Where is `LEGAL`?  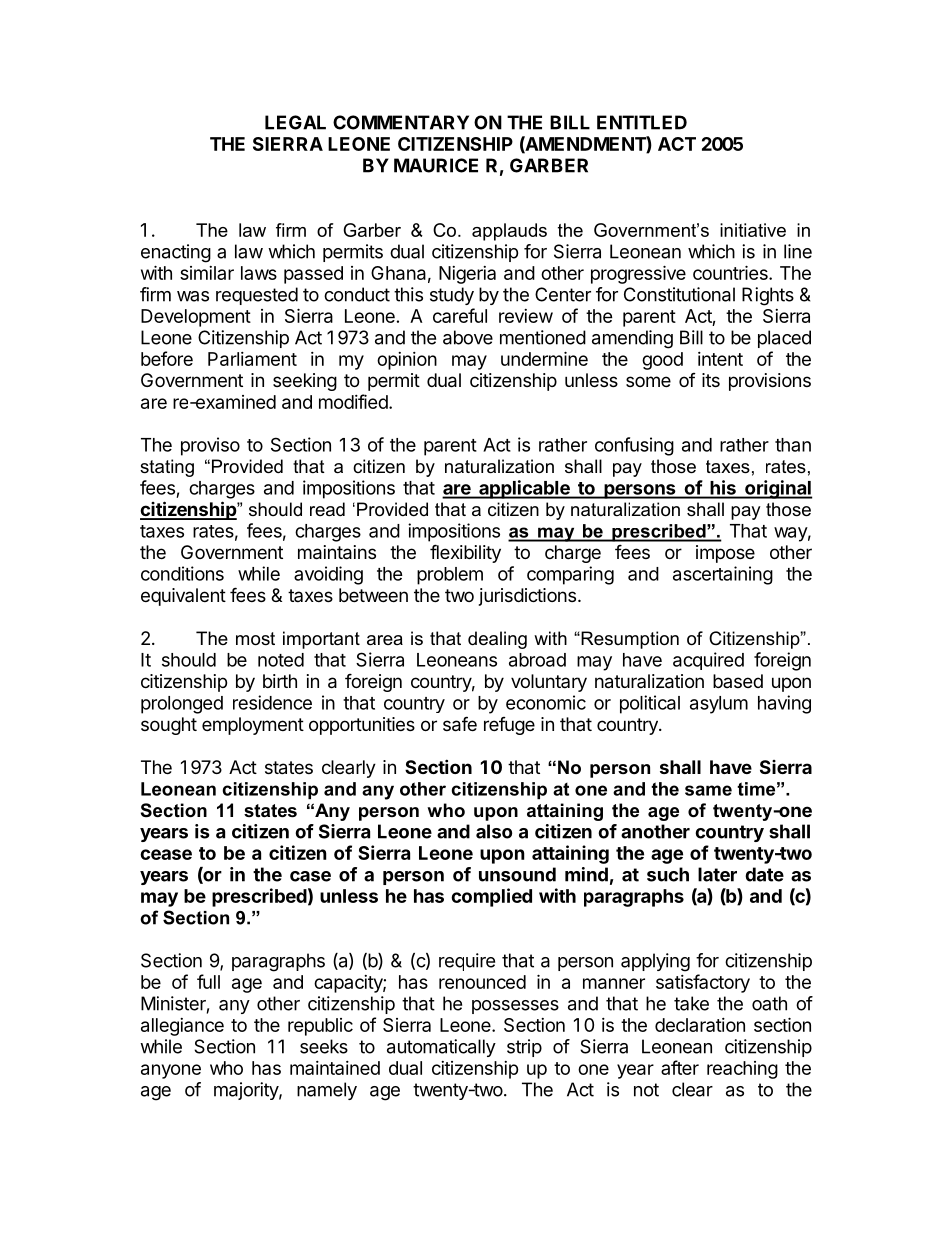
LEGAL is located at coordinates (295, 122).
